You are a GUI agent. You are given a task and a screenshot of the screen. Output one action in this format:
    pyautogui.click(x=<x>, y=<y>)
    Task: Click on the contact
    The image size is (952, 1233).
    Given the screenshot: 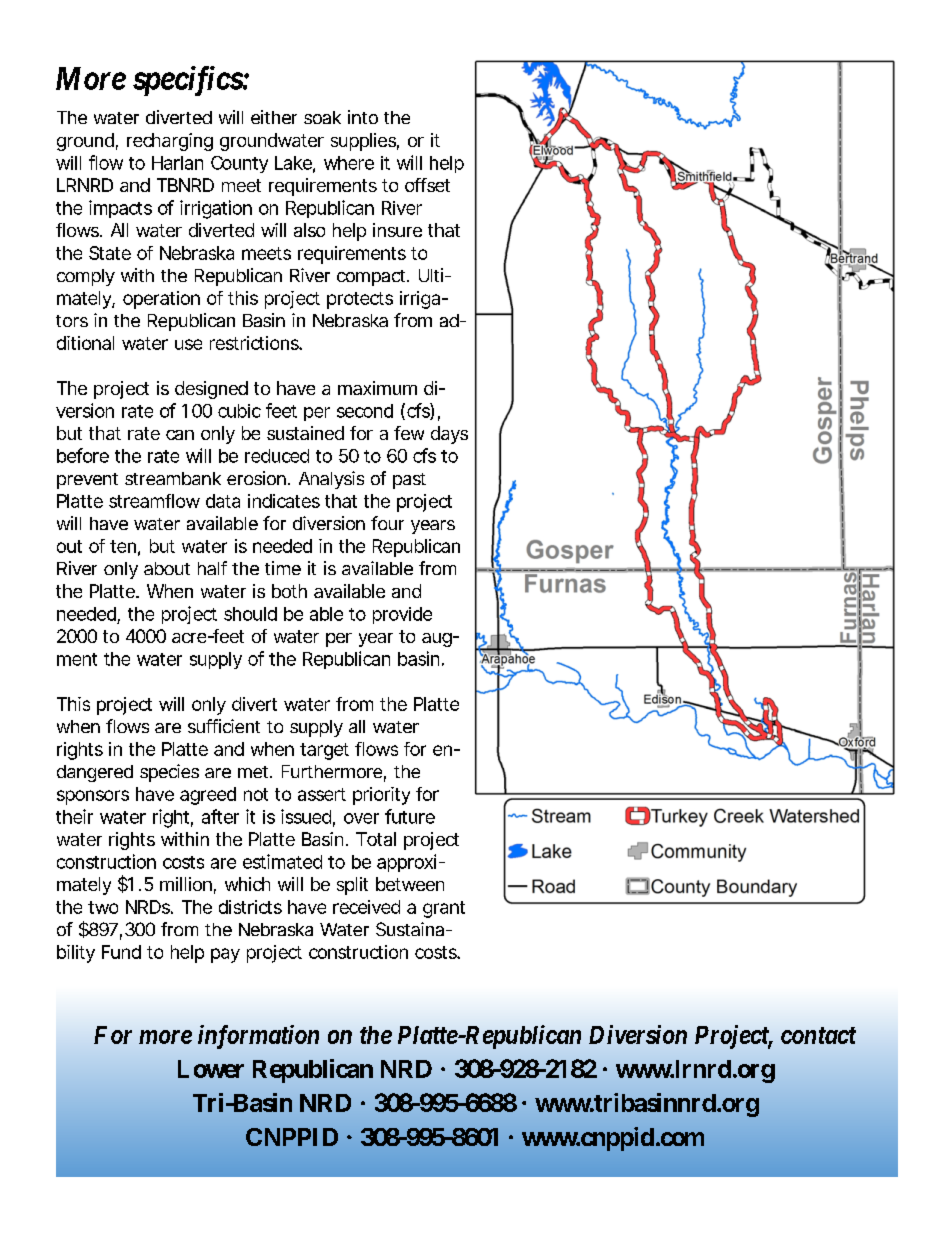 What is the action you would take?
    pyautogui.click(x=818, y=1035)
